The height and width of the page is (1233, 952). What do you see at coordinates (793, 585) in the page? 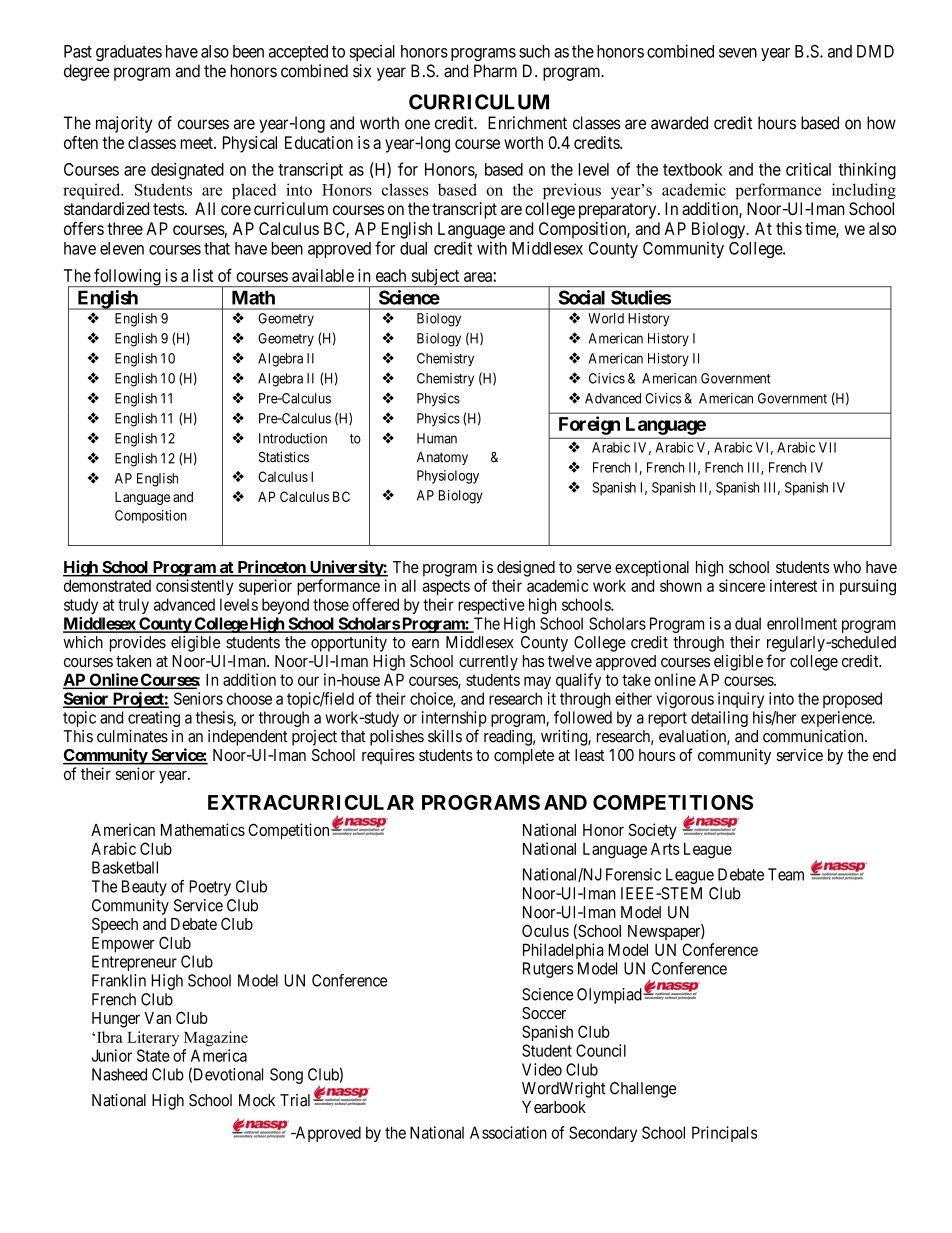
I see `interest` at bounding box center [793, 585].
